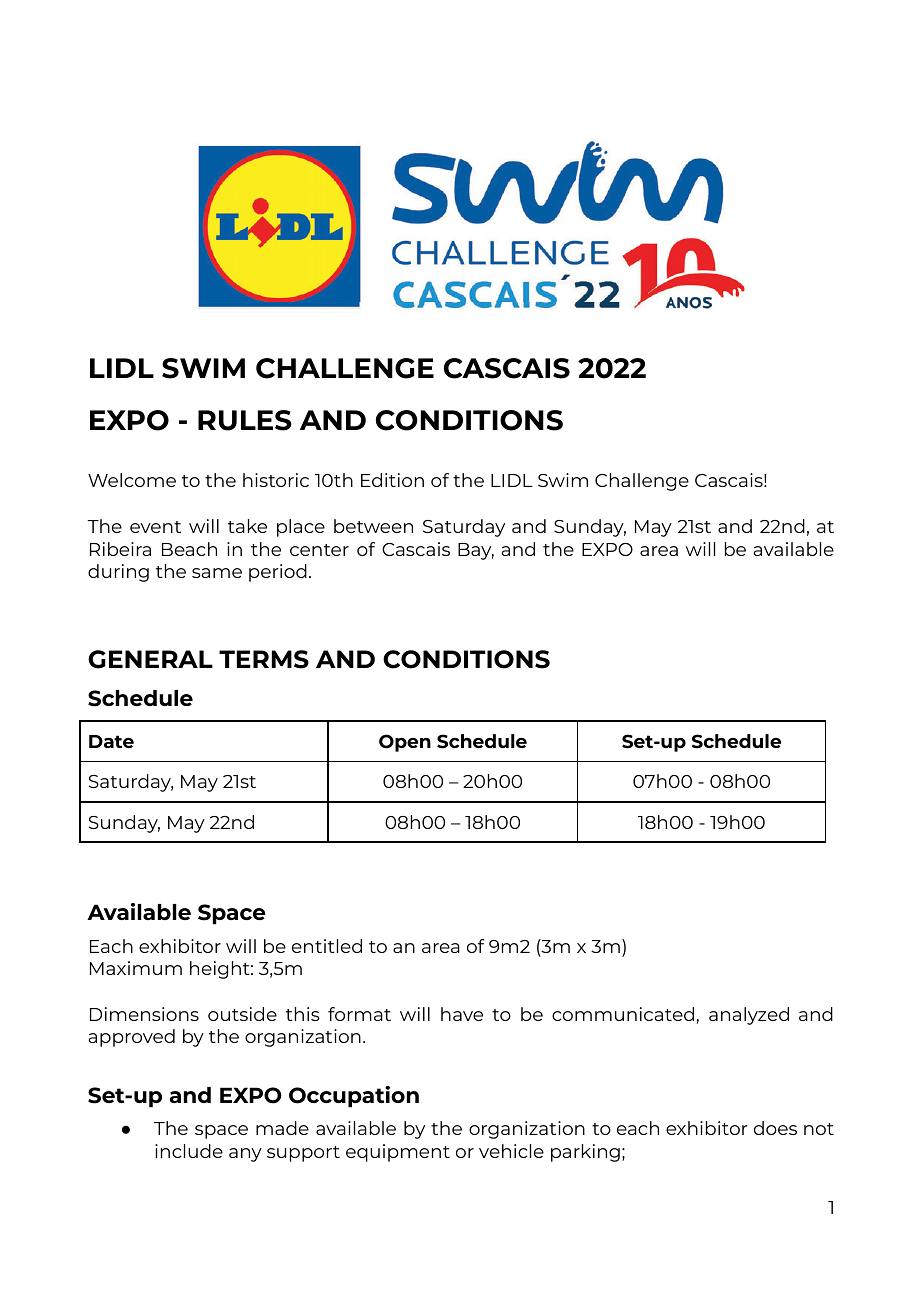 This screenshot has height=1307, width=924. Describe the element at coordinates (373, 526) in the screenshot. I see `between` at that location.
